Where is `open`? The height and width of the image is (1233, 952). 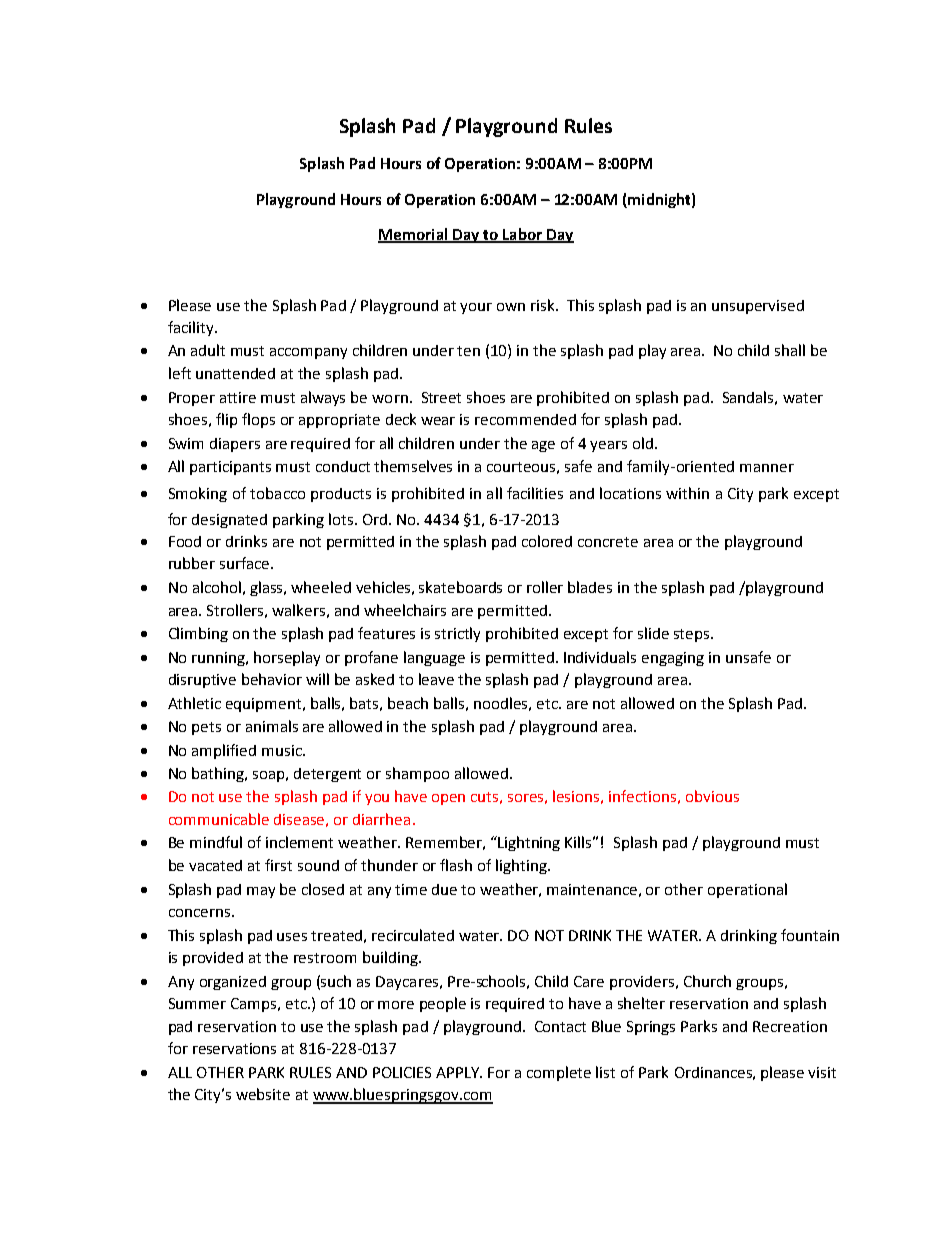
open is located at coordinates (448, 799).
